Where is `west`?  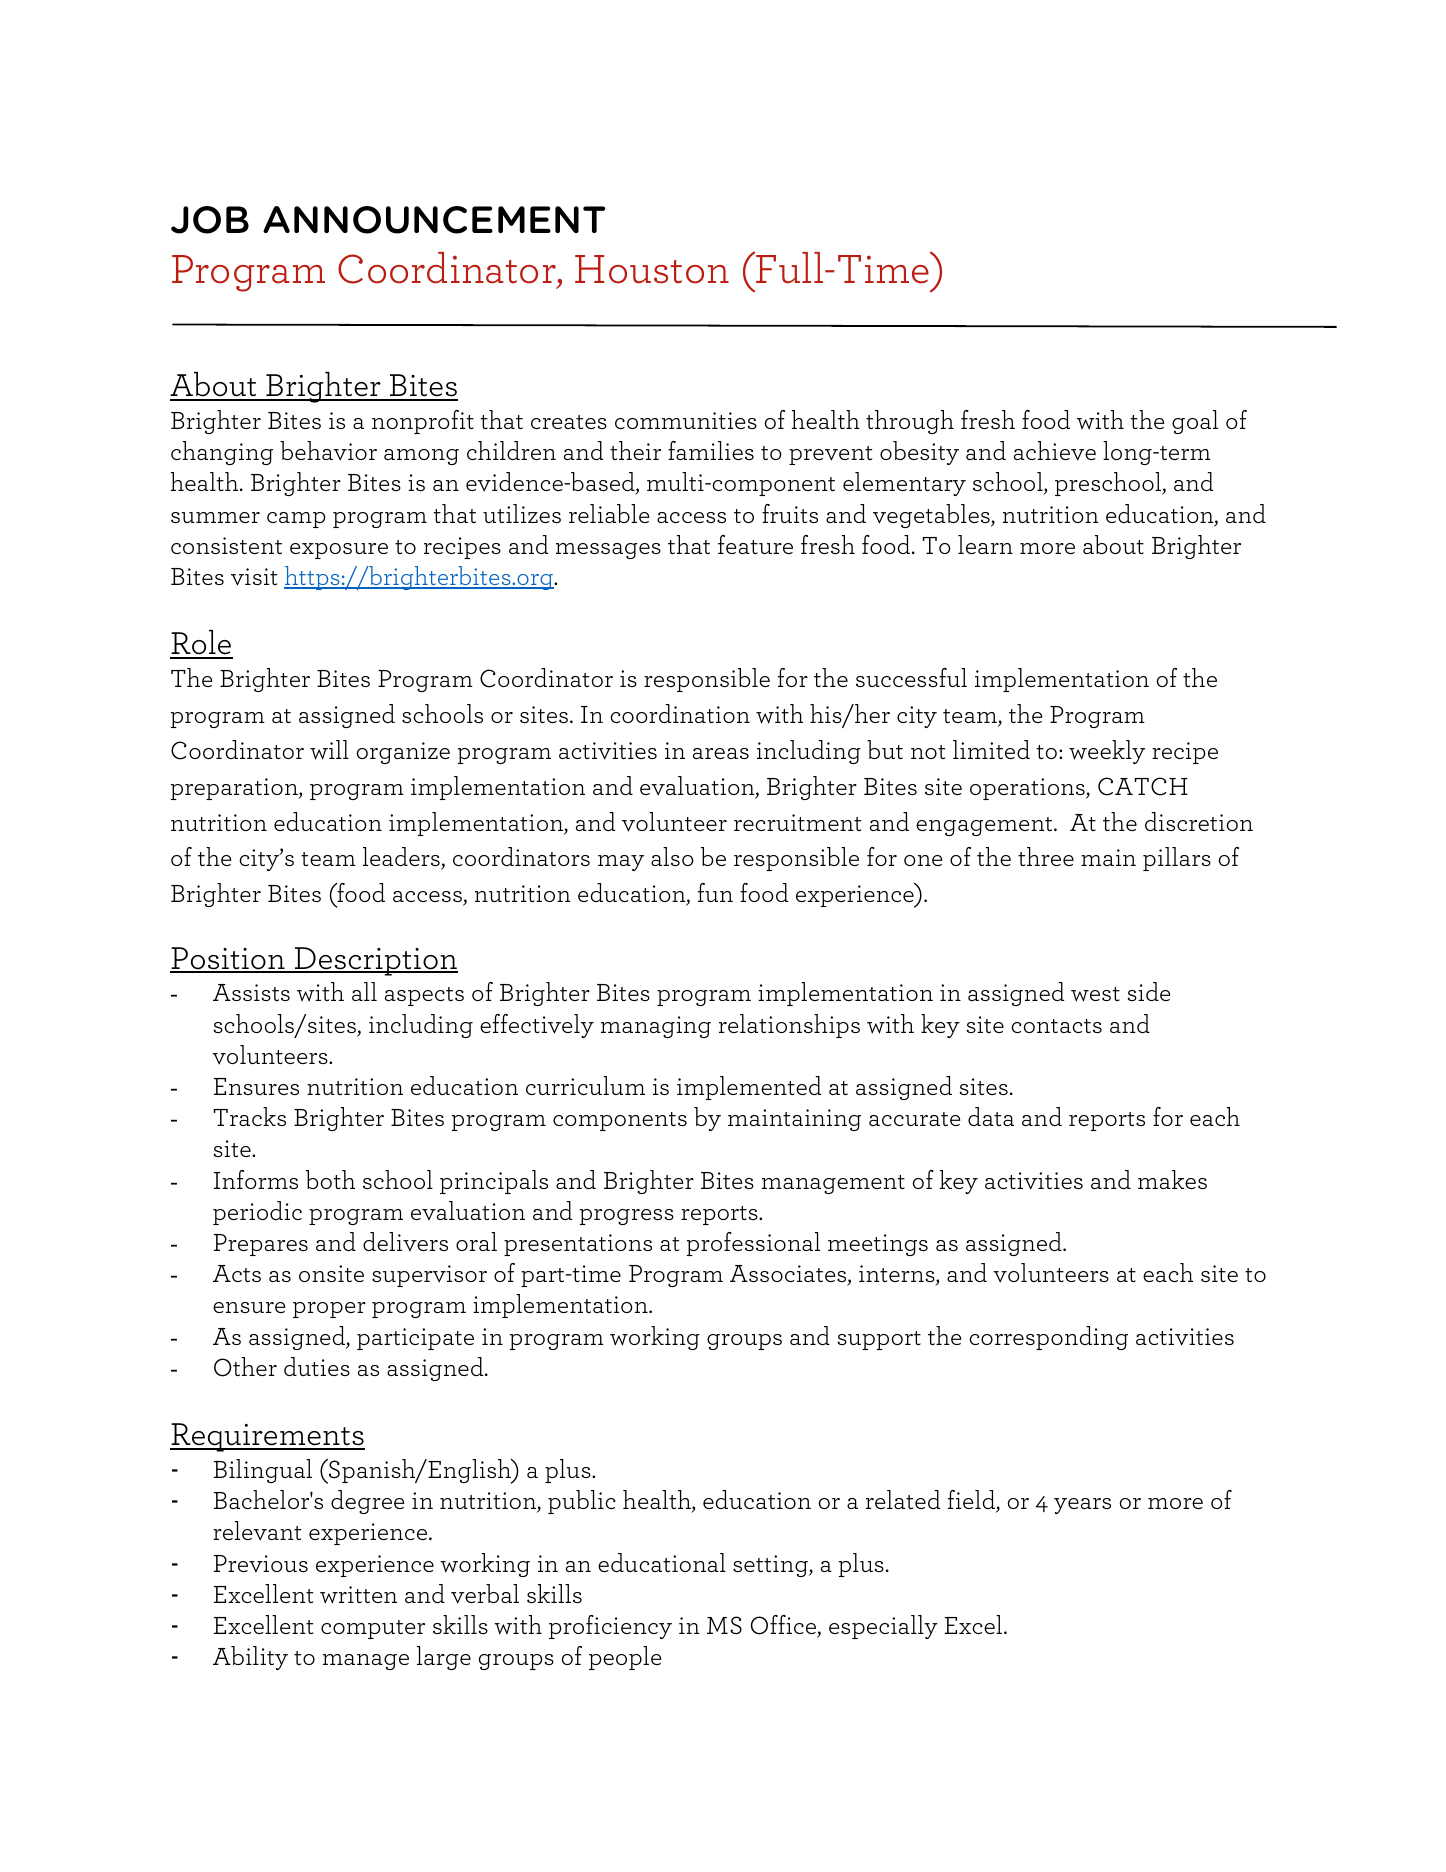 west is located at coordinates (1095, 994).
